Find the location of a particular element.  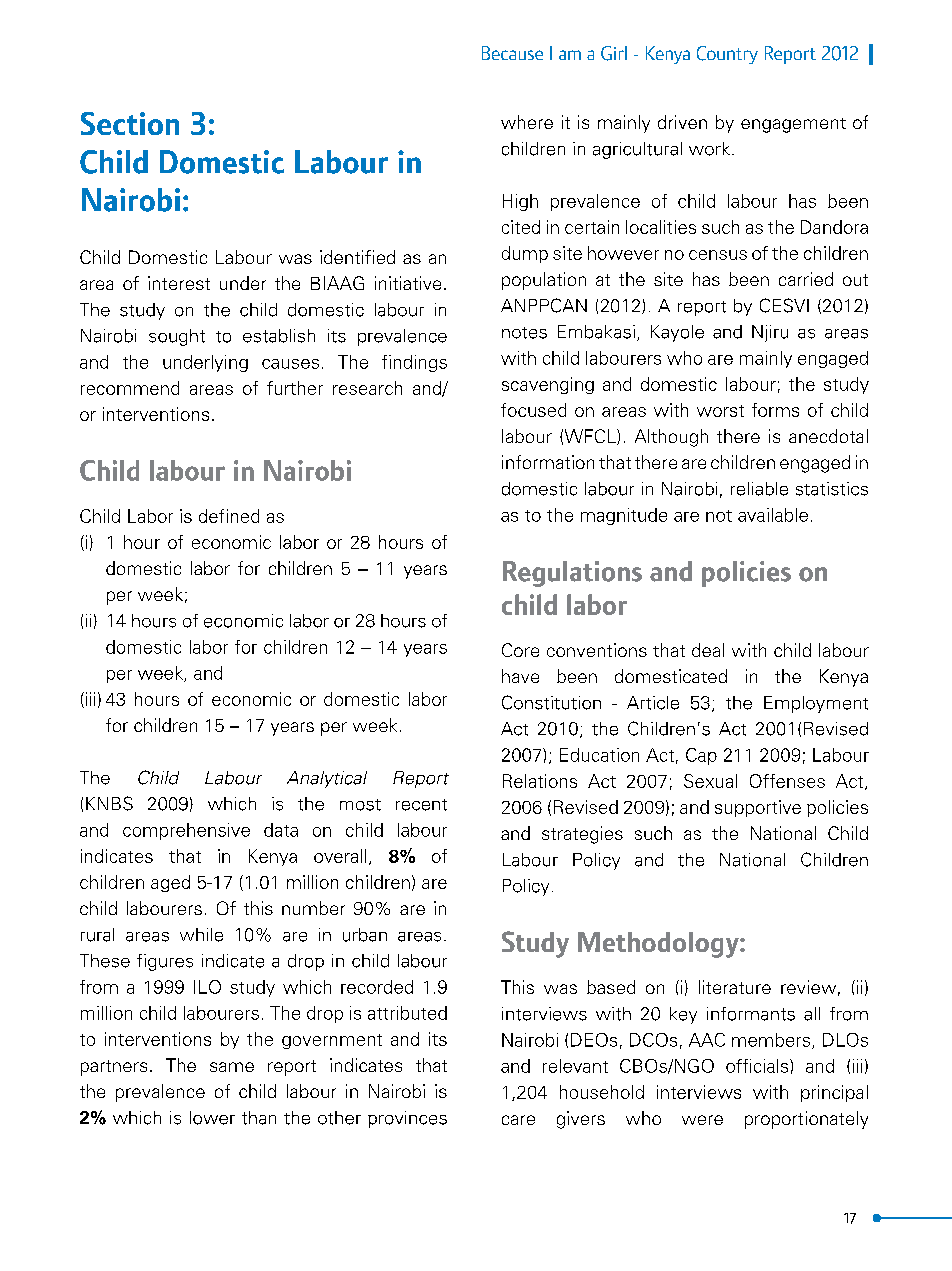

recent is located at coordinates (421, 805).
